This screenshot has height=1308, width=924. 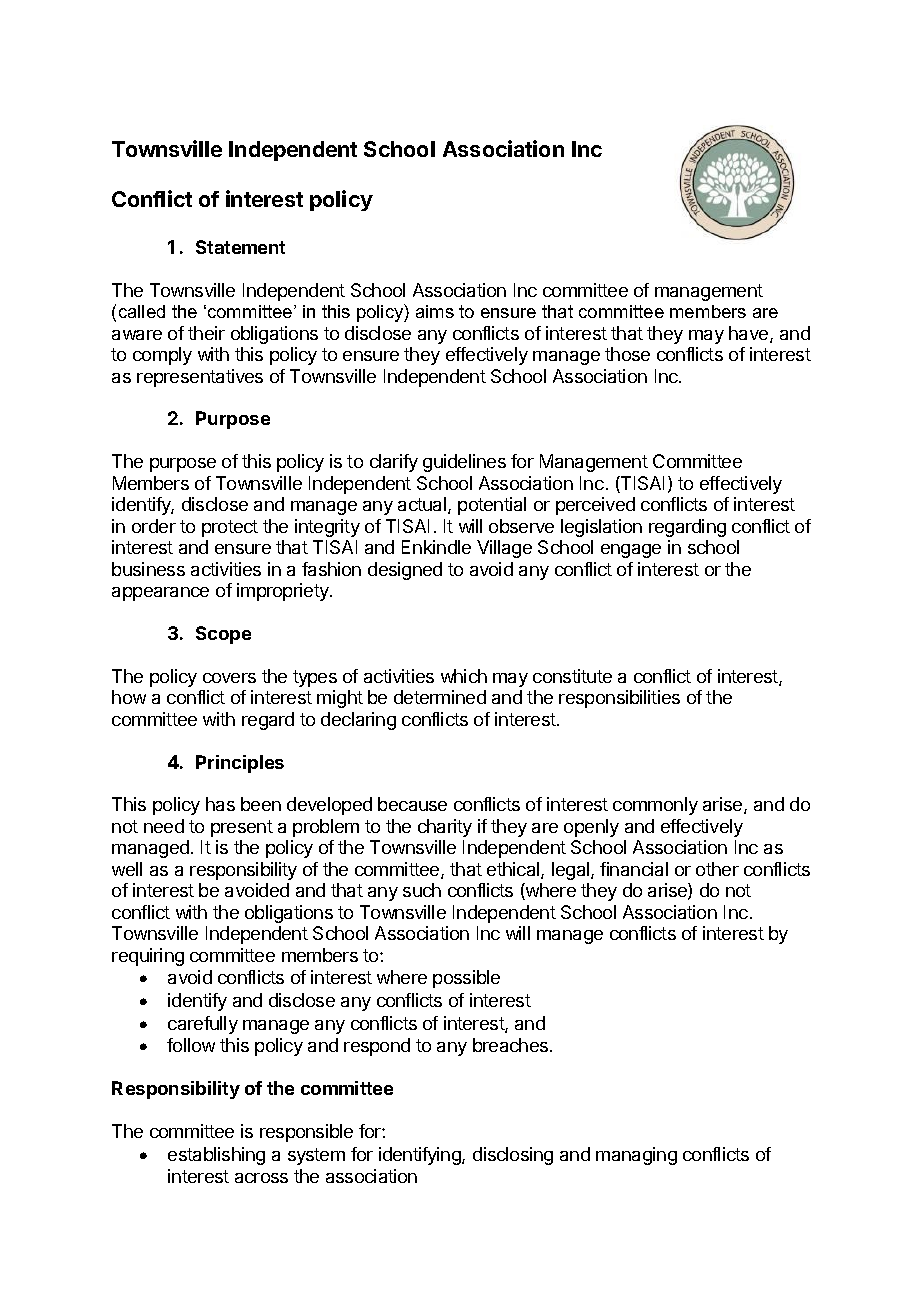 I want to click on establishing, so click(x=216, y=1156).
